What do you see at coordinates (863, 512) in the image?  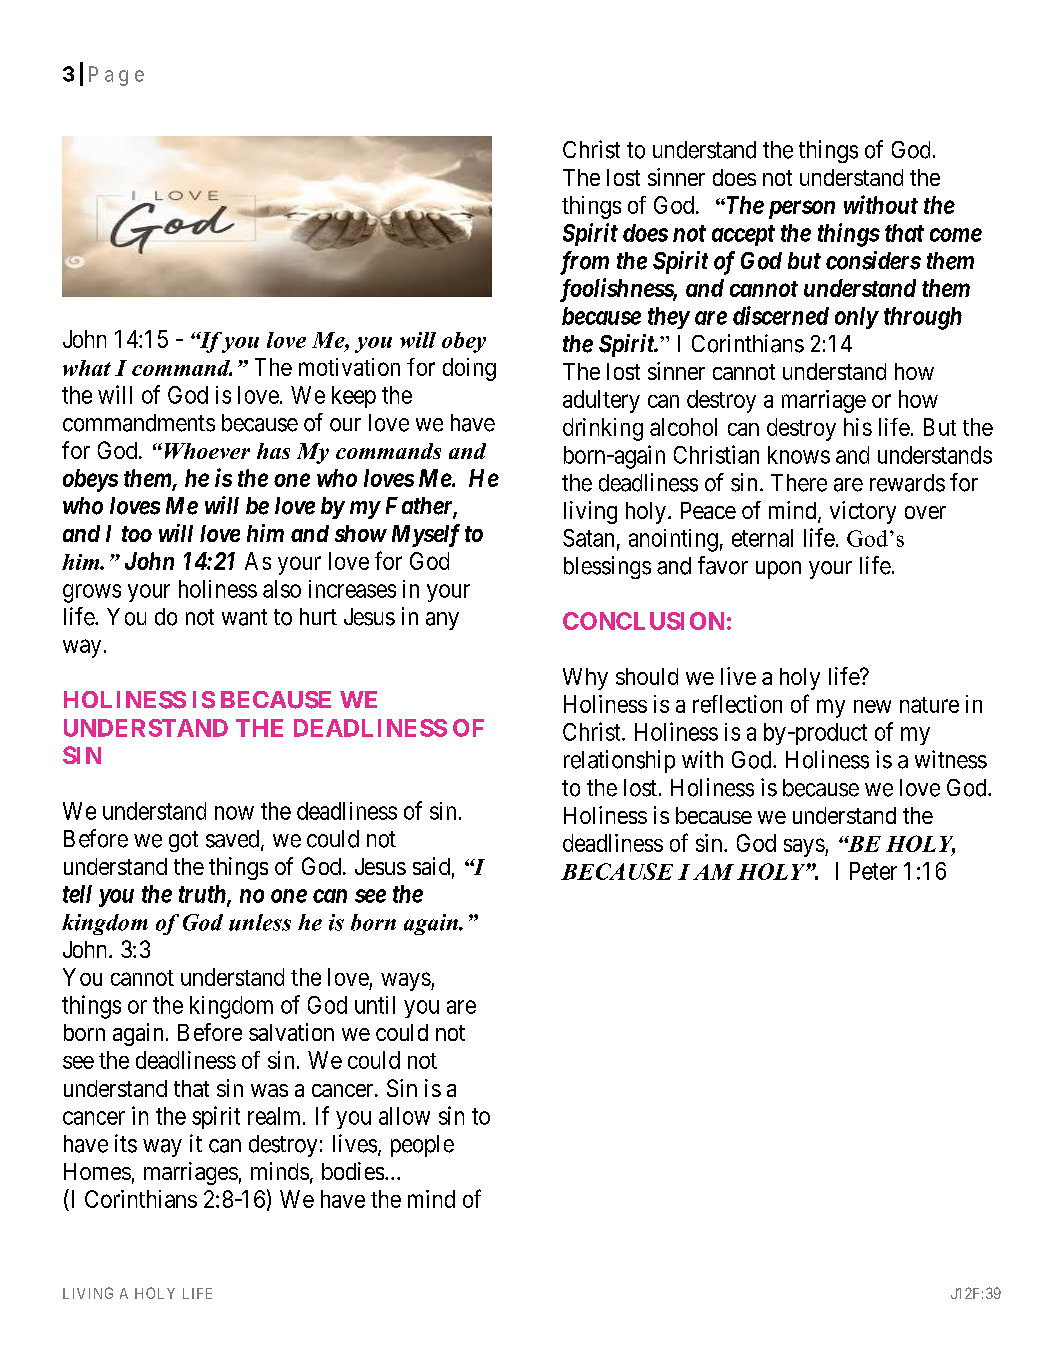 I see `victory` at bounding box center [863, 512].
